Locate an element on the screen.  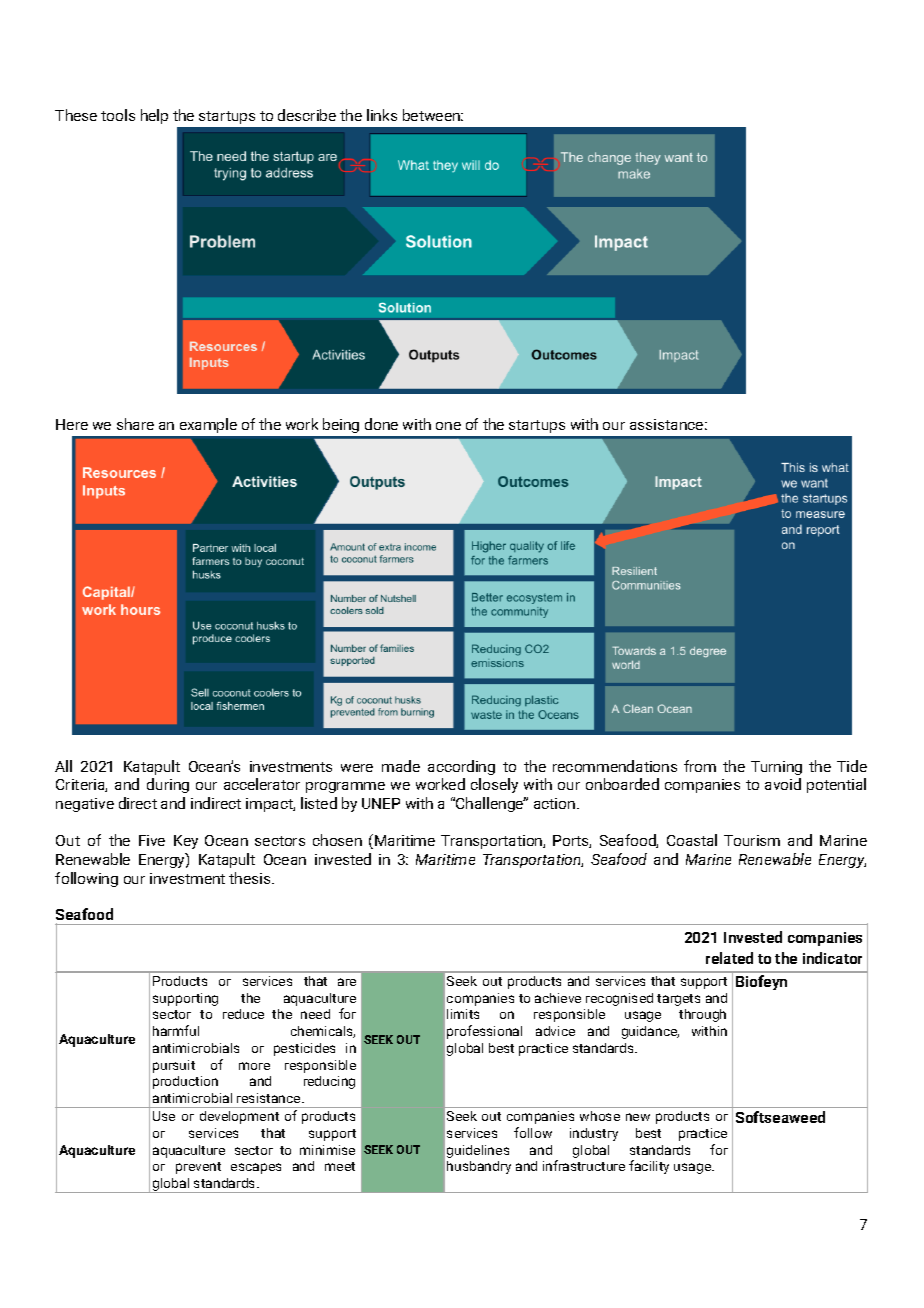
related is located at coordinates (729, 958).
